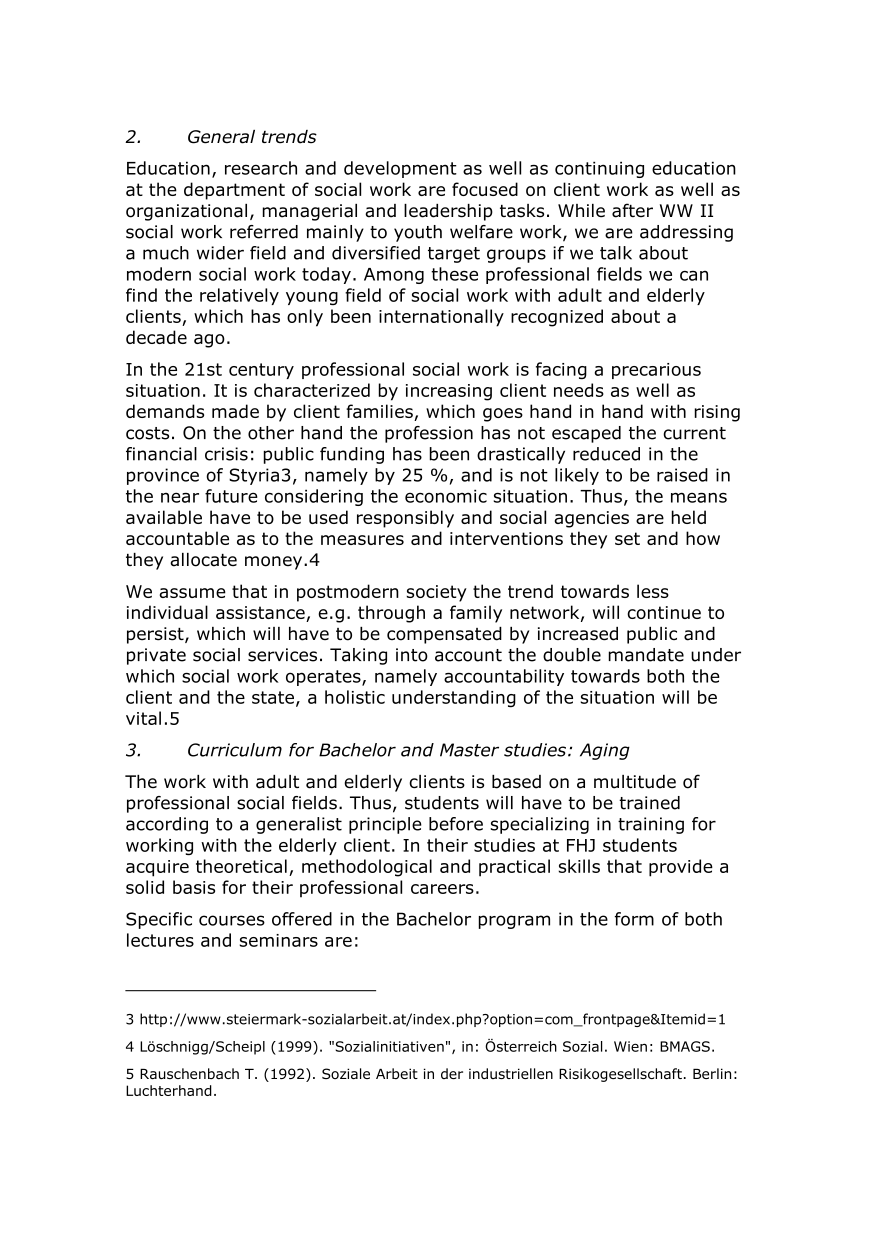  Describe the element at coordinates (160, 940) in the screenshot. I see `lectures` at that location.
